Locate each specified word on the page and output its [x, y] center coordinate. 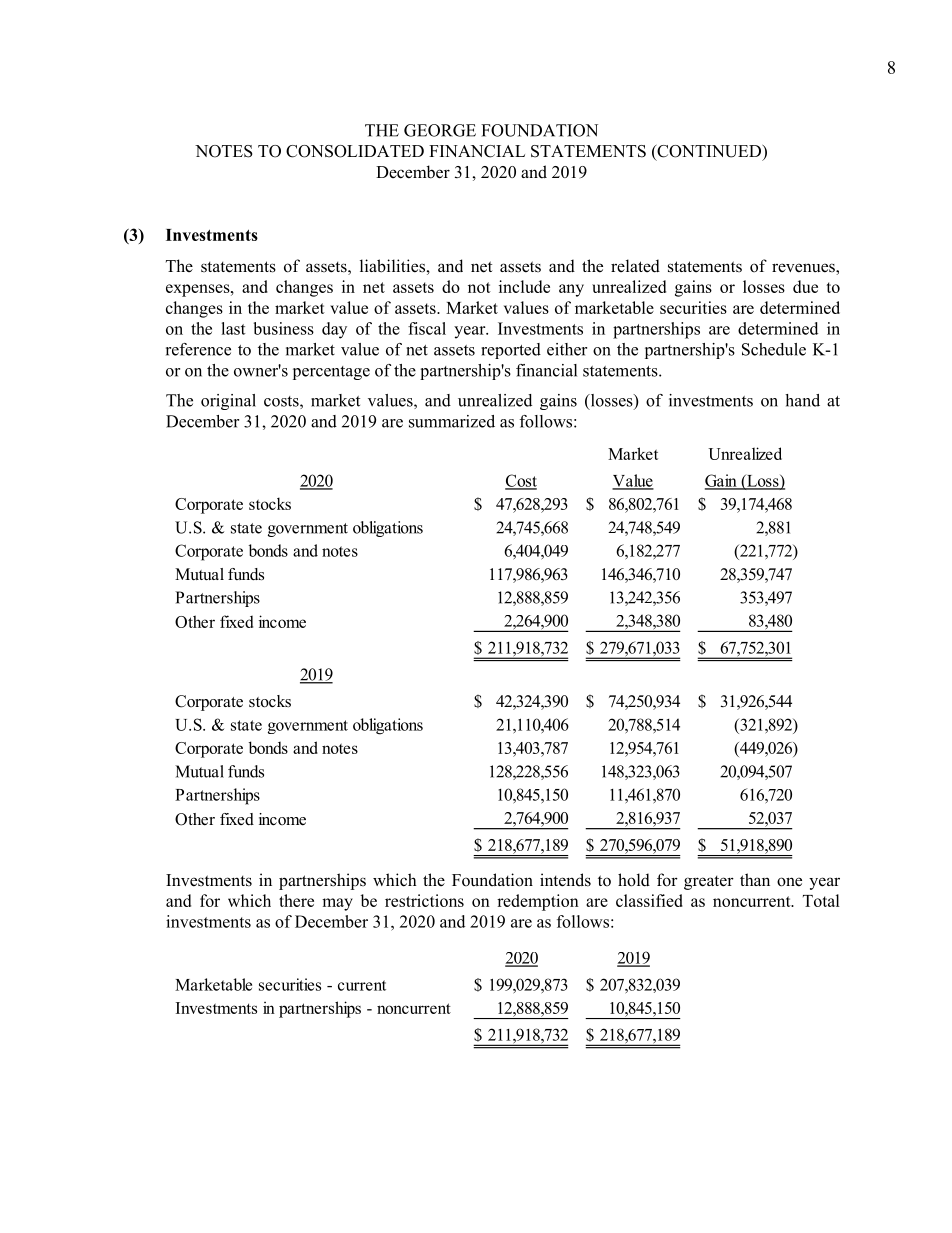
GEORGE [440, 130]
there [296, 900]
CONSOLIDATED [355, 151]
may [337, 904]
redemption [538, 902]
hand [802, 400]
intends [565, 880]
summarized [452, 421]
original [228, 402]
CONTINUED [709, 152]
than [755, 879]
